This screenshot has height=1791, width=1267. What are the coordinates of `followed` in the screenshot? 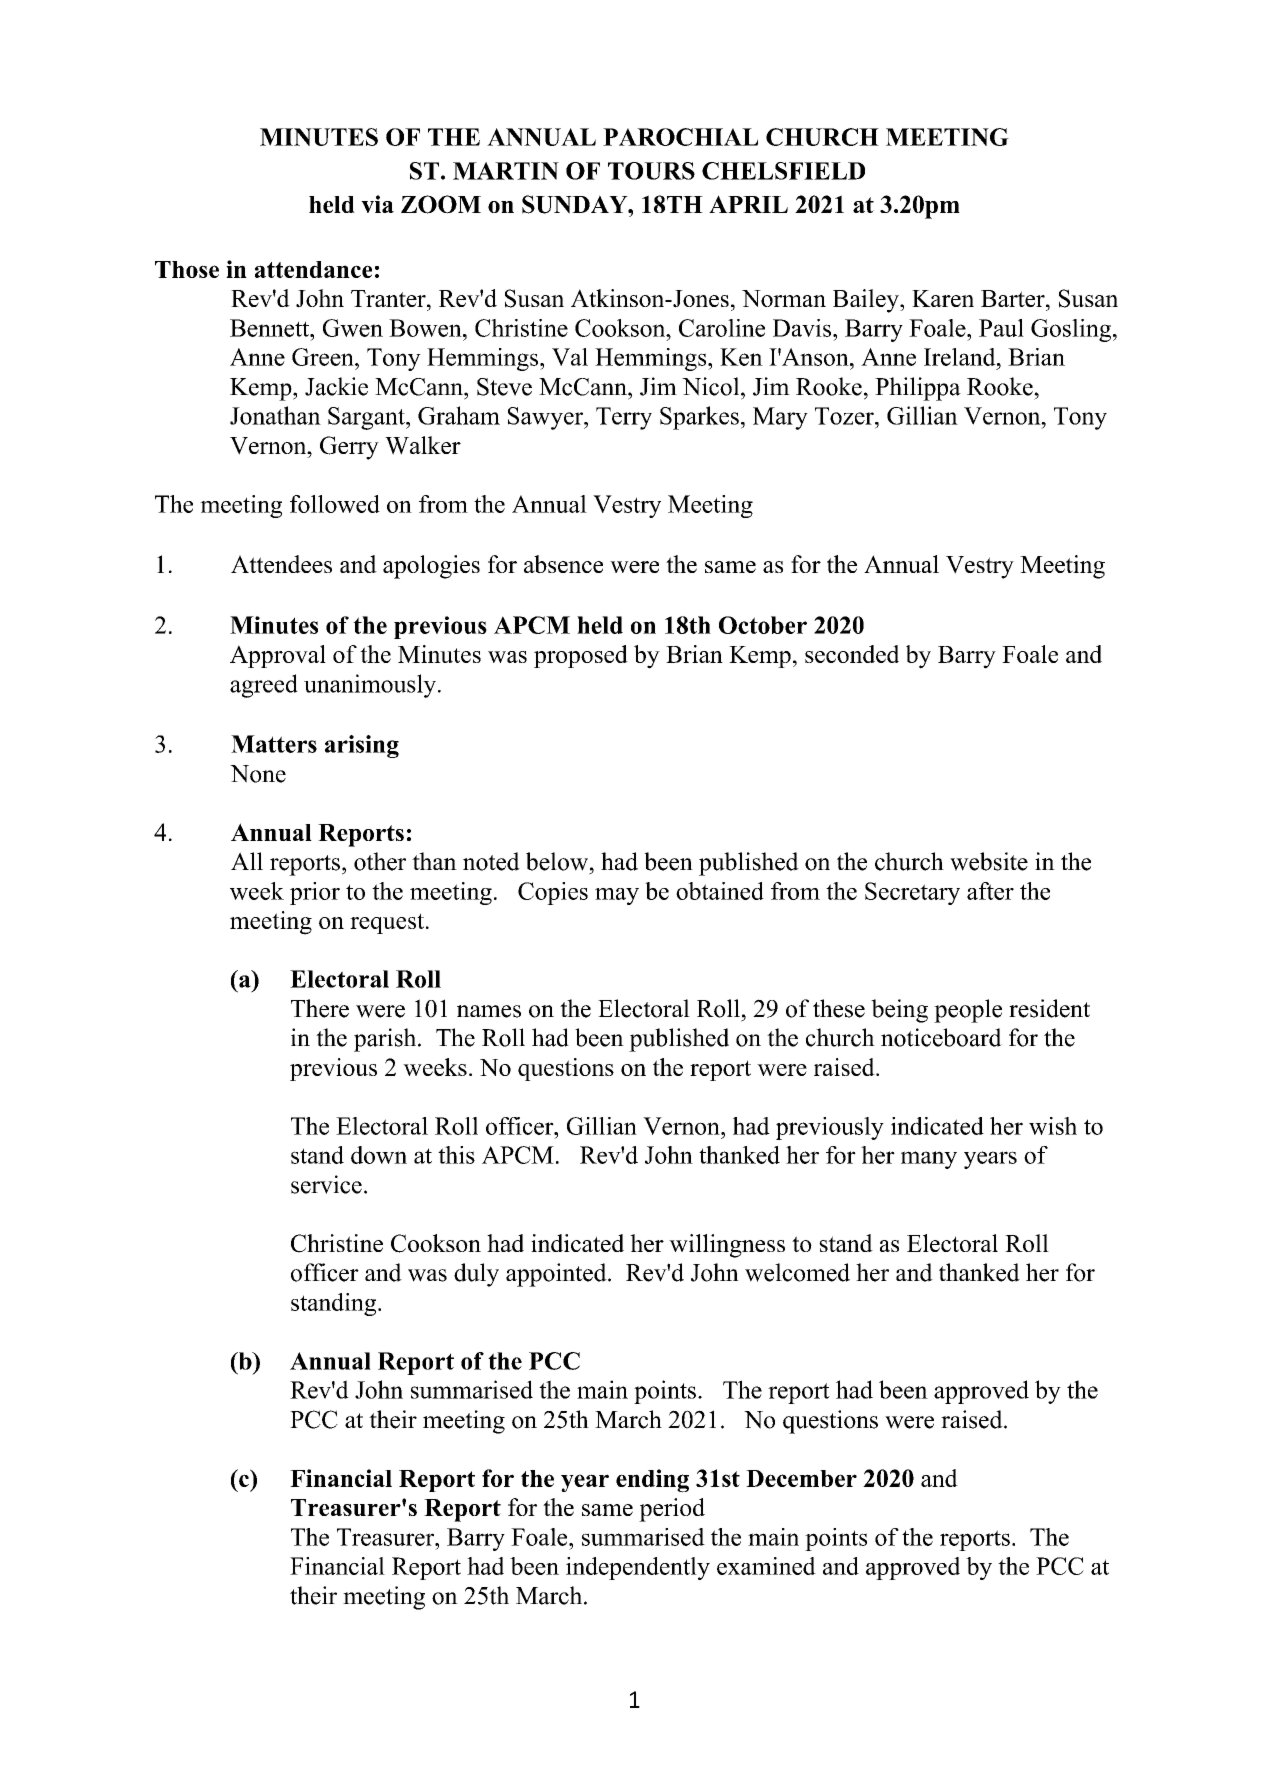 It's located at (335, 504).
